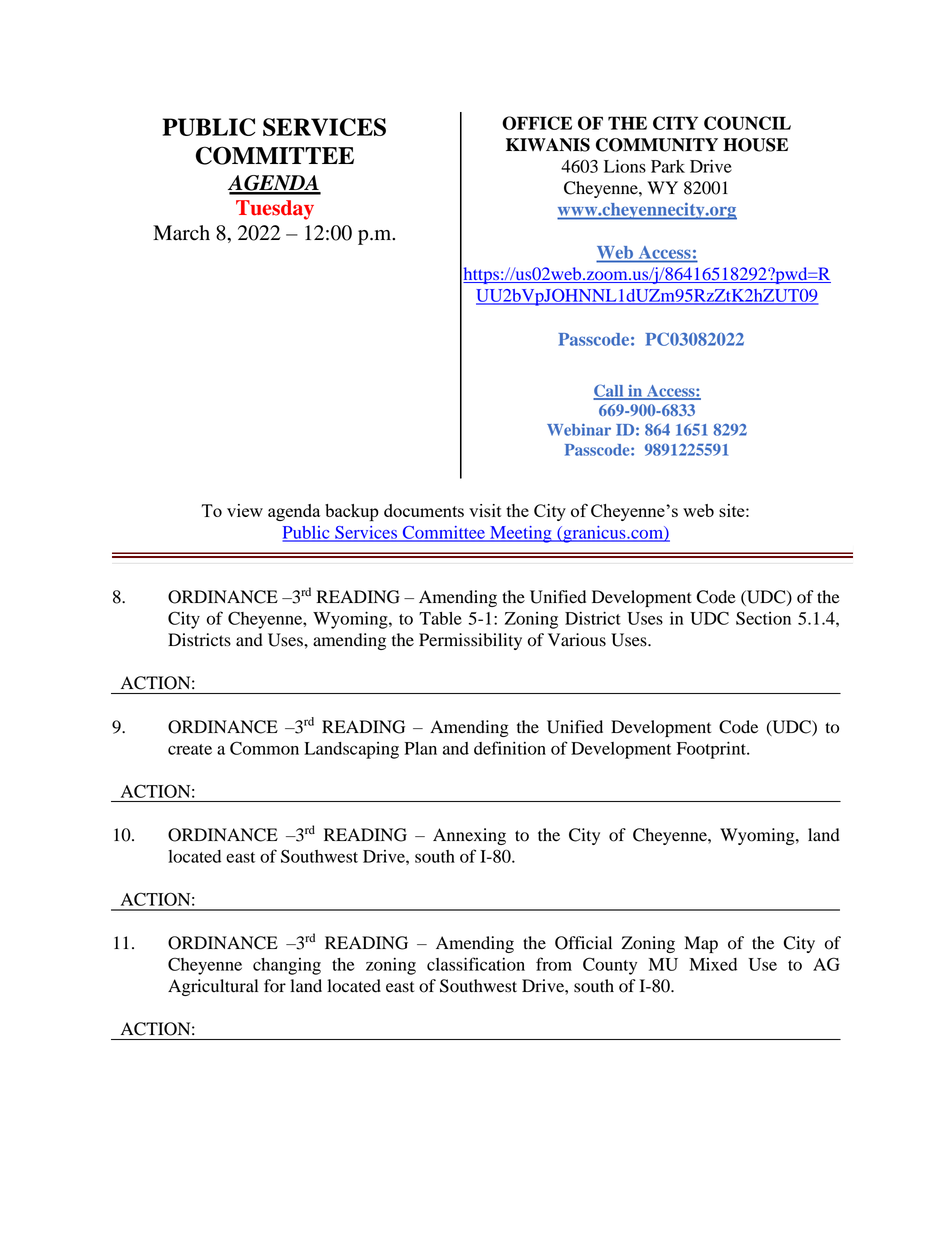 This screenshot has height=1233, width=952. What do you see at coordinates (275, 210) in the screenshot?
I see `Tuesday` at bounding box center [275, 210].
